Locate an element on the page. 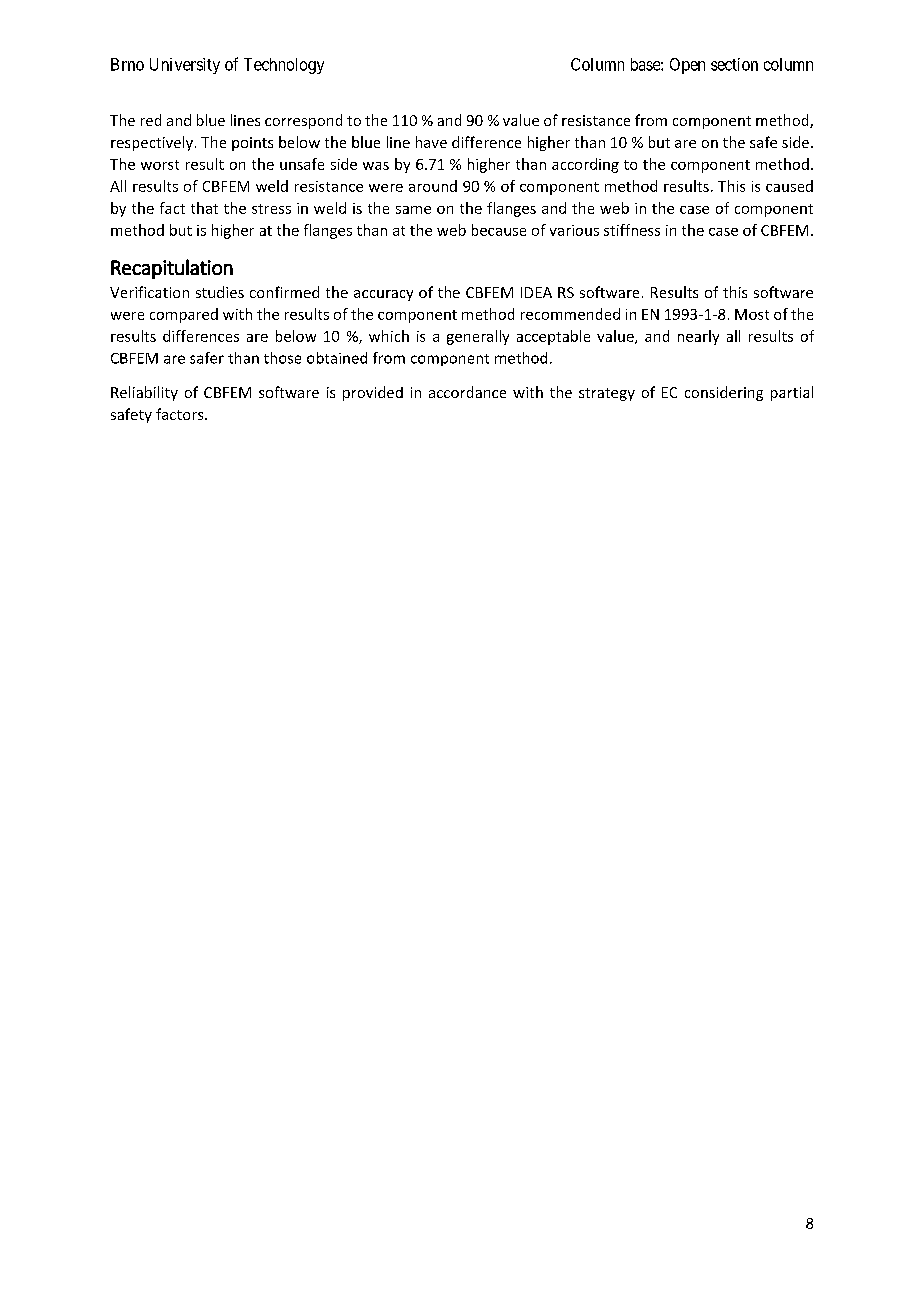 The height and width of the image is (1308, 924). according is located at coordinates (585, 165).
